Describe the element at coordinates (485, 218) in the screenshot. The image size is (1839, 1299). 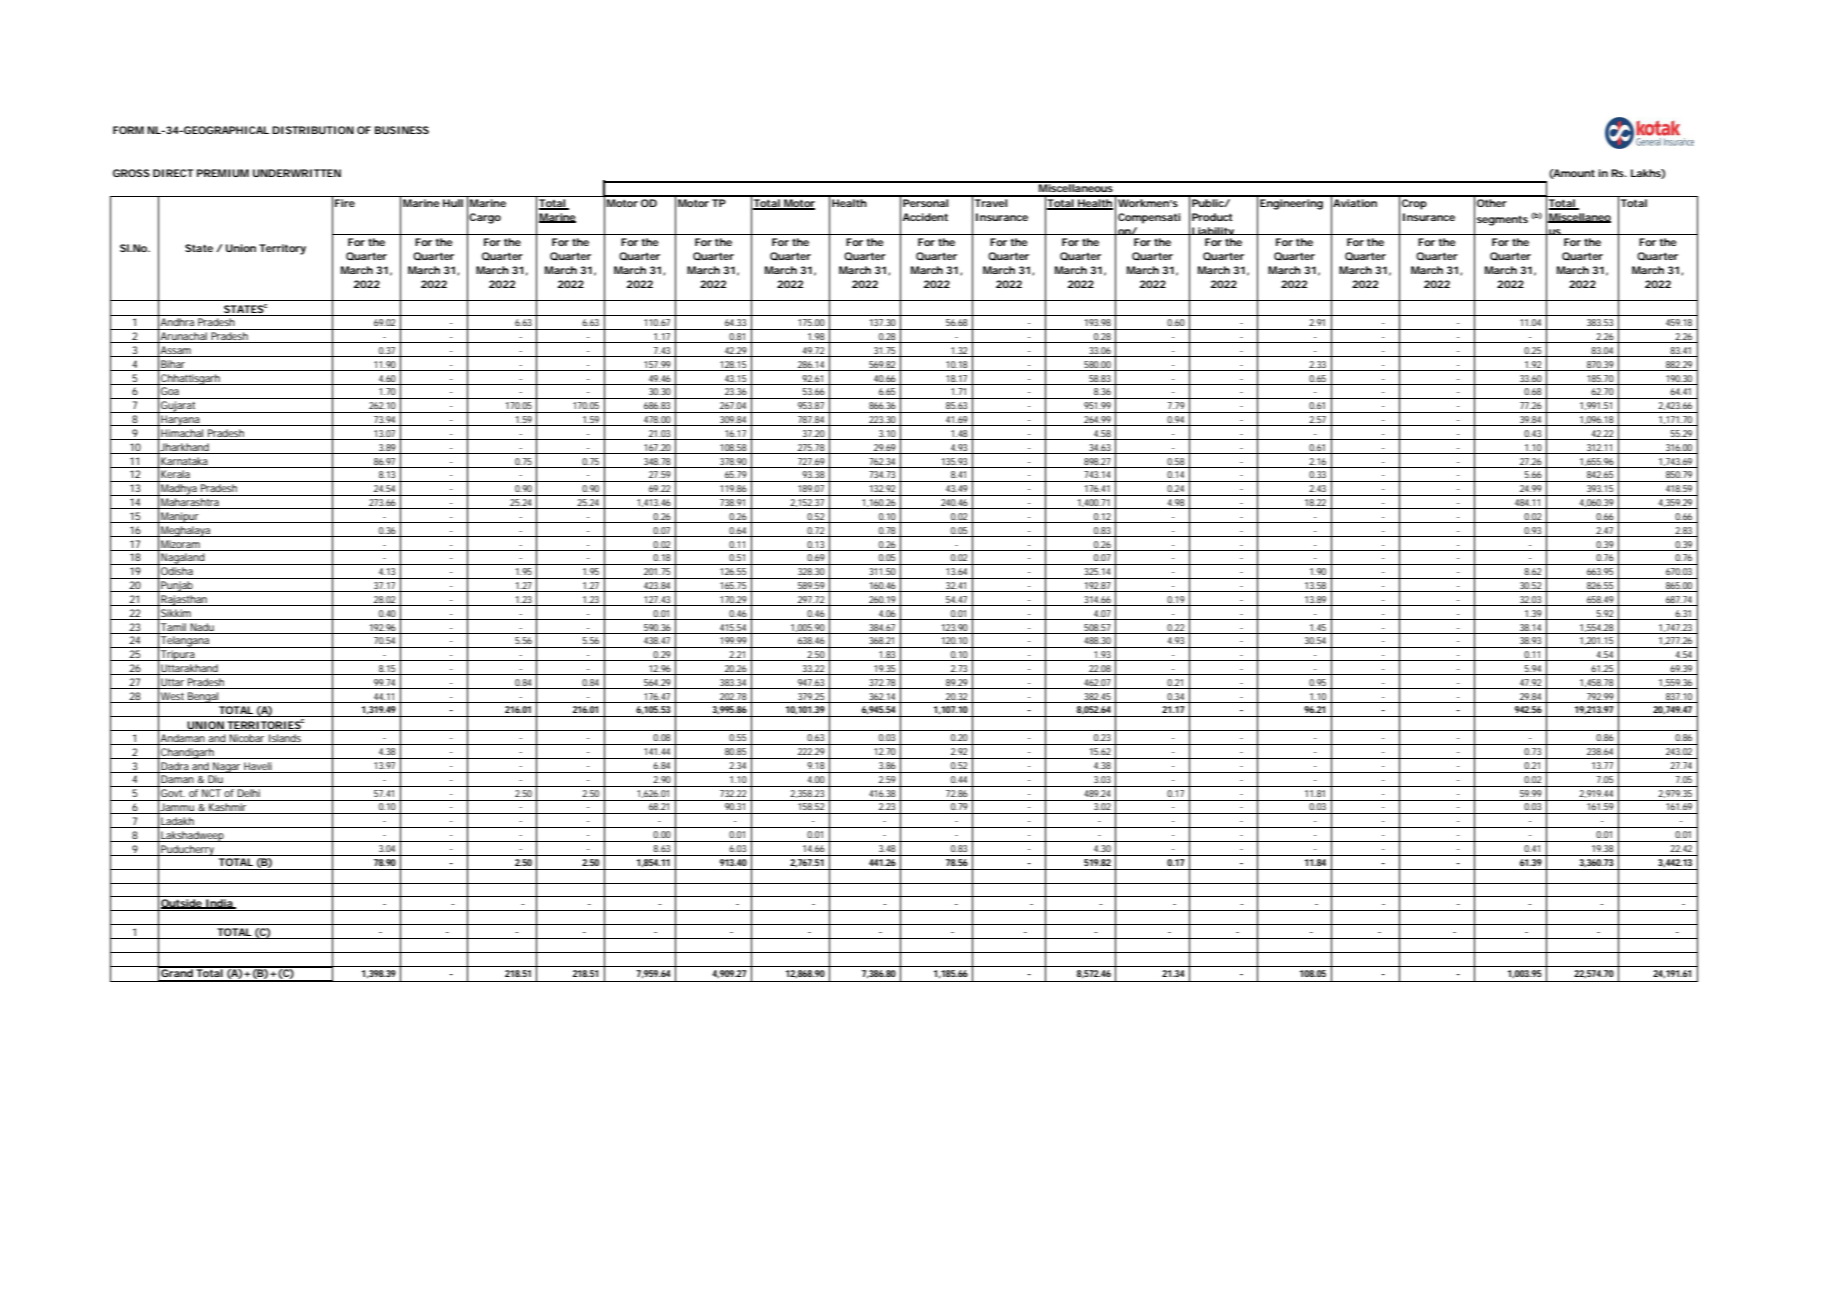
I see `Cargo` at that location.
